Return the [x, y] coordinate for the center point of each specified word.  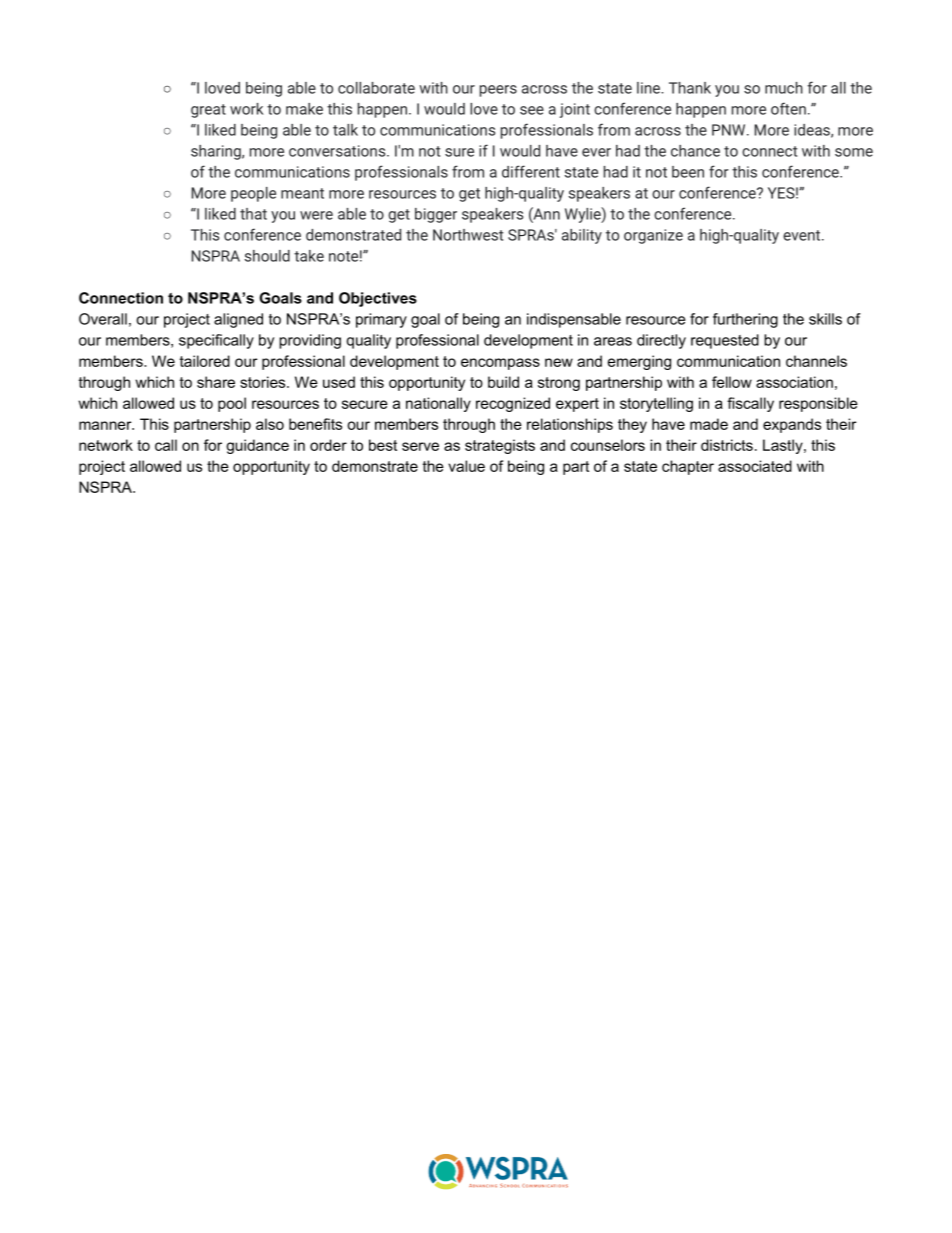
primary [381, 320]
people [253, 194]
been [688, 172]
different [531, 171]
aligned [238, 320]
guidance [257, 446]
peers [498, 91]
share [216, 382]
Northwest [468, 235]
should [267, 256]
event [803, 235]
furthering [745, 320]
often [788, 108]
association [794, 382]
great [208, 111]
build [503, 382]
